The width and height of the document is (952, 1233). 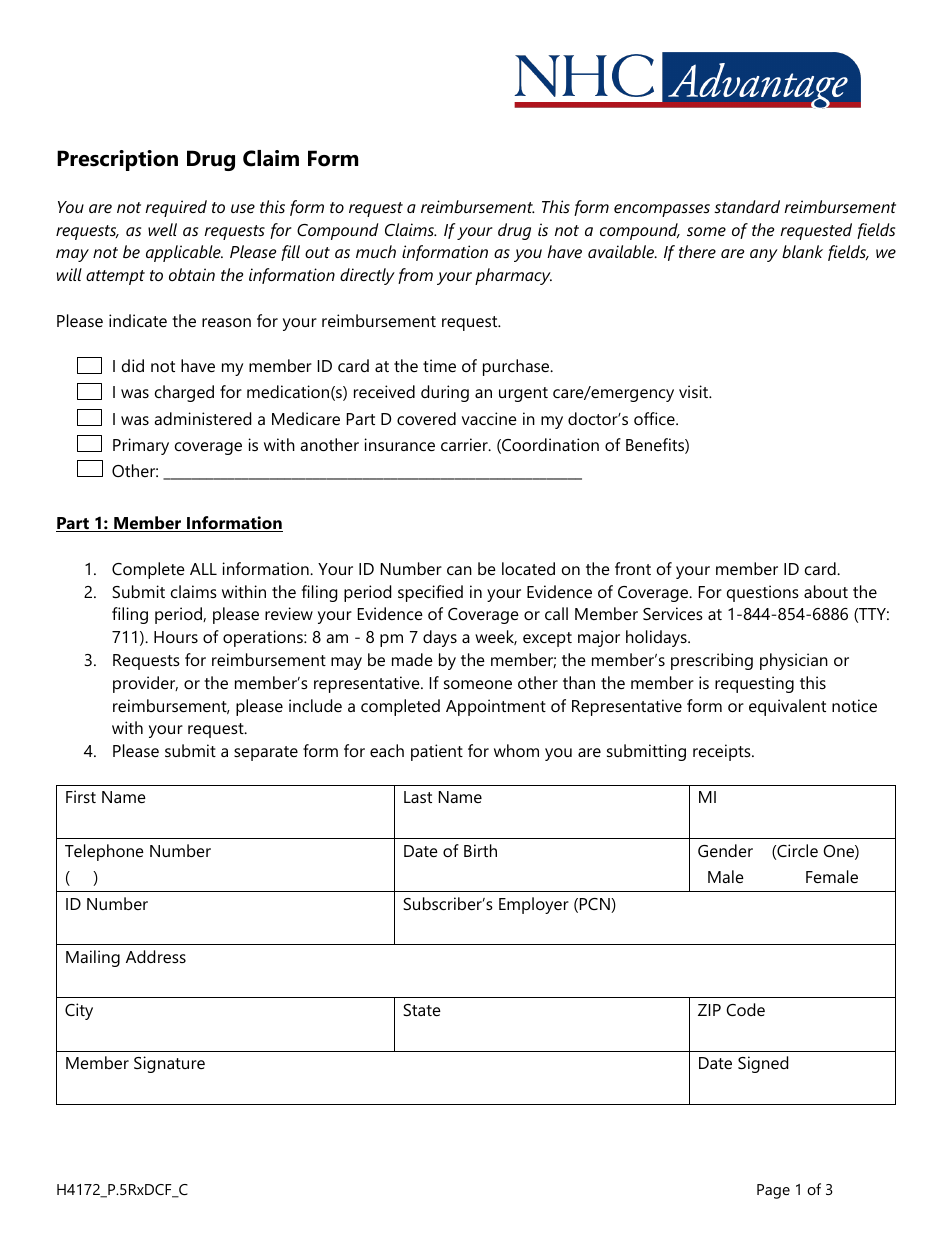 What do you see at coordinates (141, 446) in the document?
I see `Primary` at bounding box center [141, 446].
